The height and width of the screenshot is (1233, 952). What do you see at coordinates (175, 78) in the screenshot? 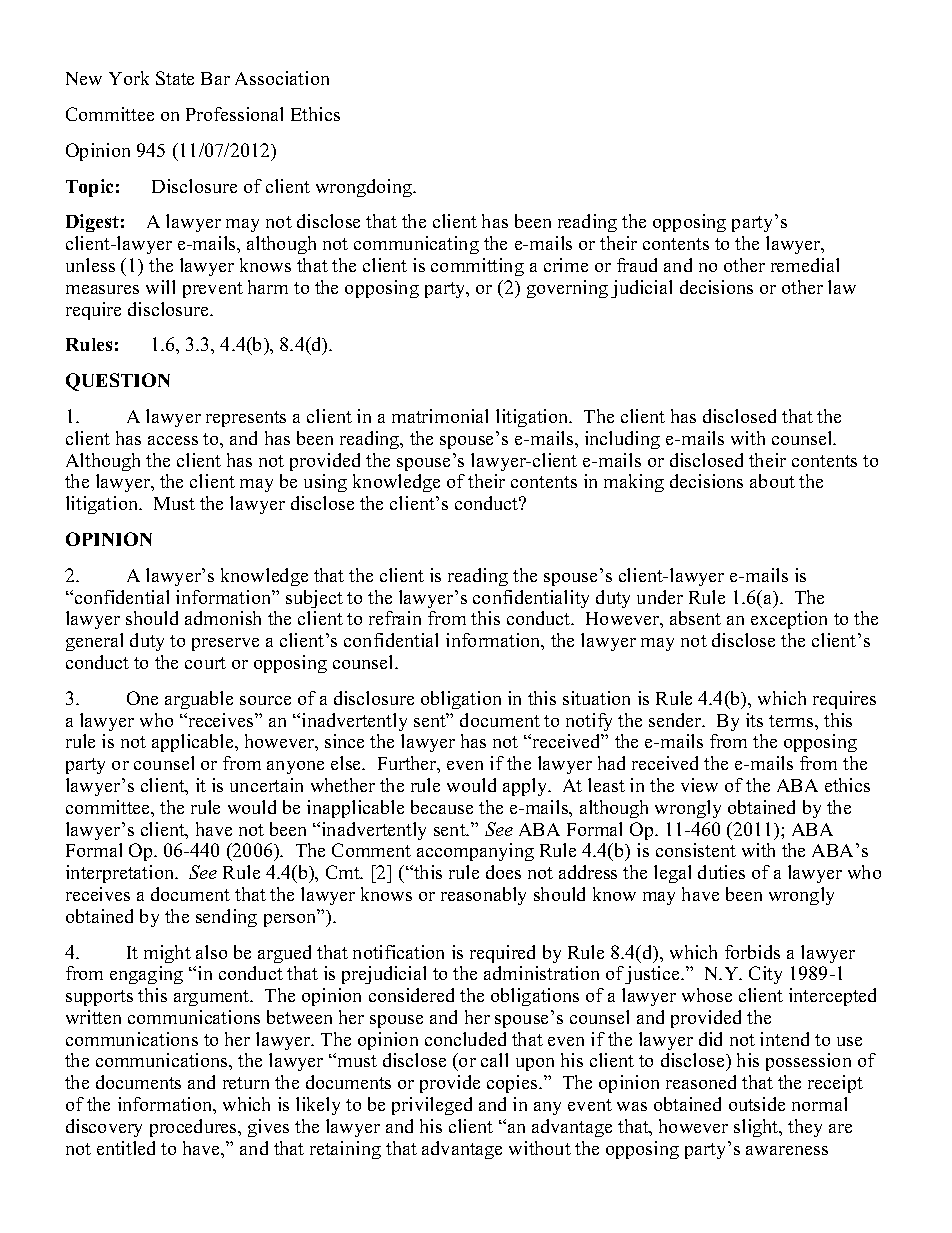
I see `State` at bounding box center [175, 78].
